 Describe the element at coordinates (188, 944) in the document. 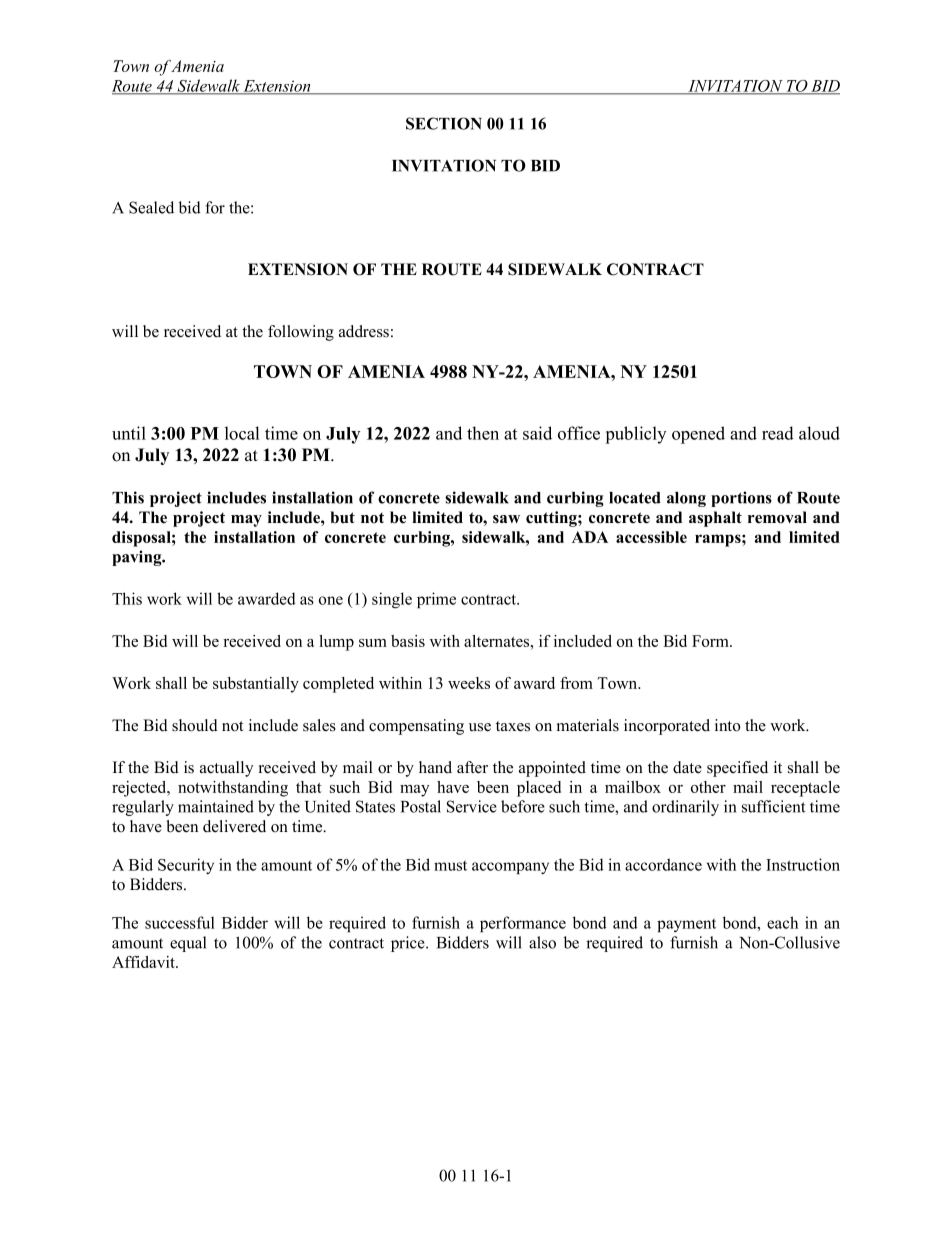

I see `equal` at that location.
